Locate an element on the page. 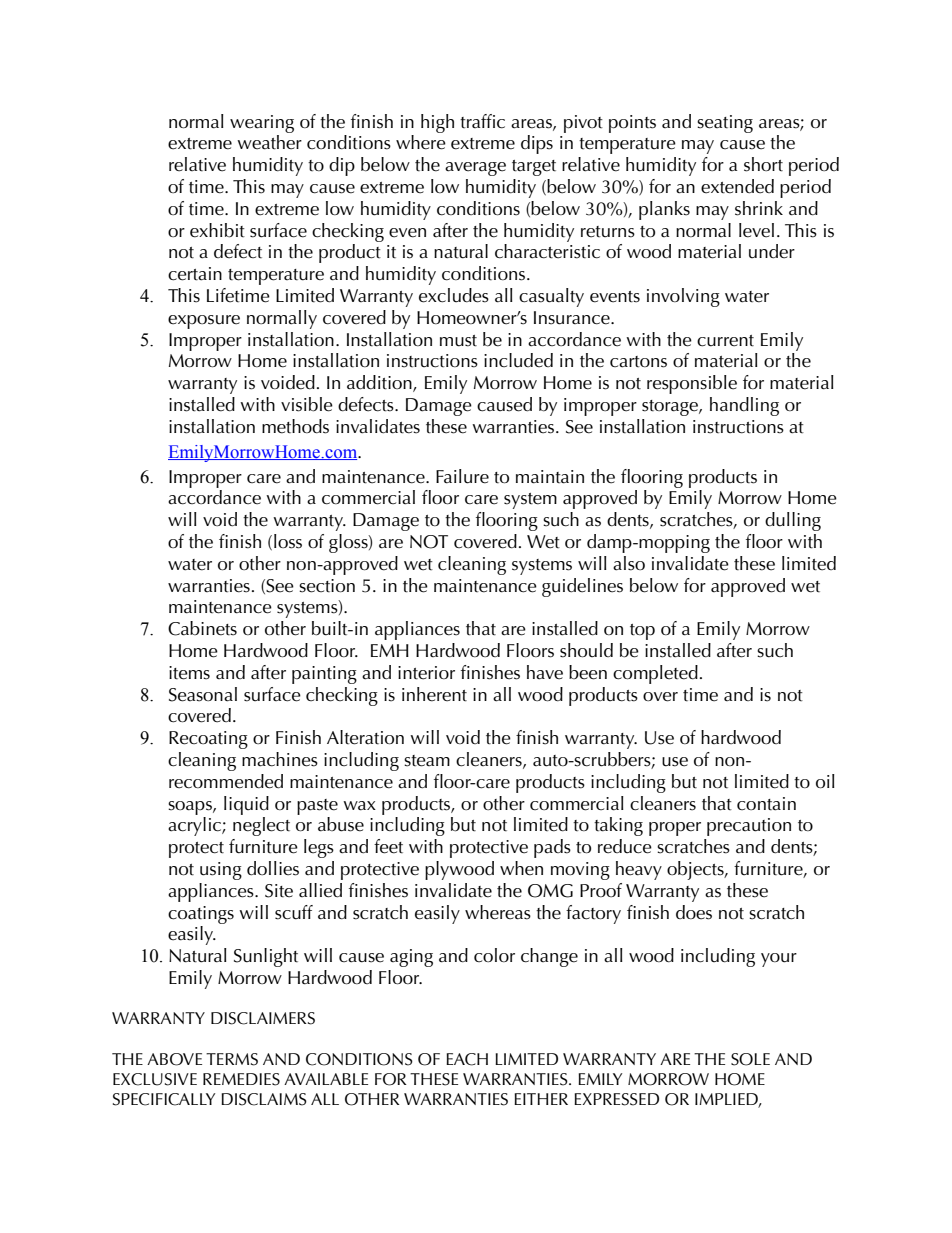 This document has width=952, height=1233. EACH is located at coordinates (467, 1059).
